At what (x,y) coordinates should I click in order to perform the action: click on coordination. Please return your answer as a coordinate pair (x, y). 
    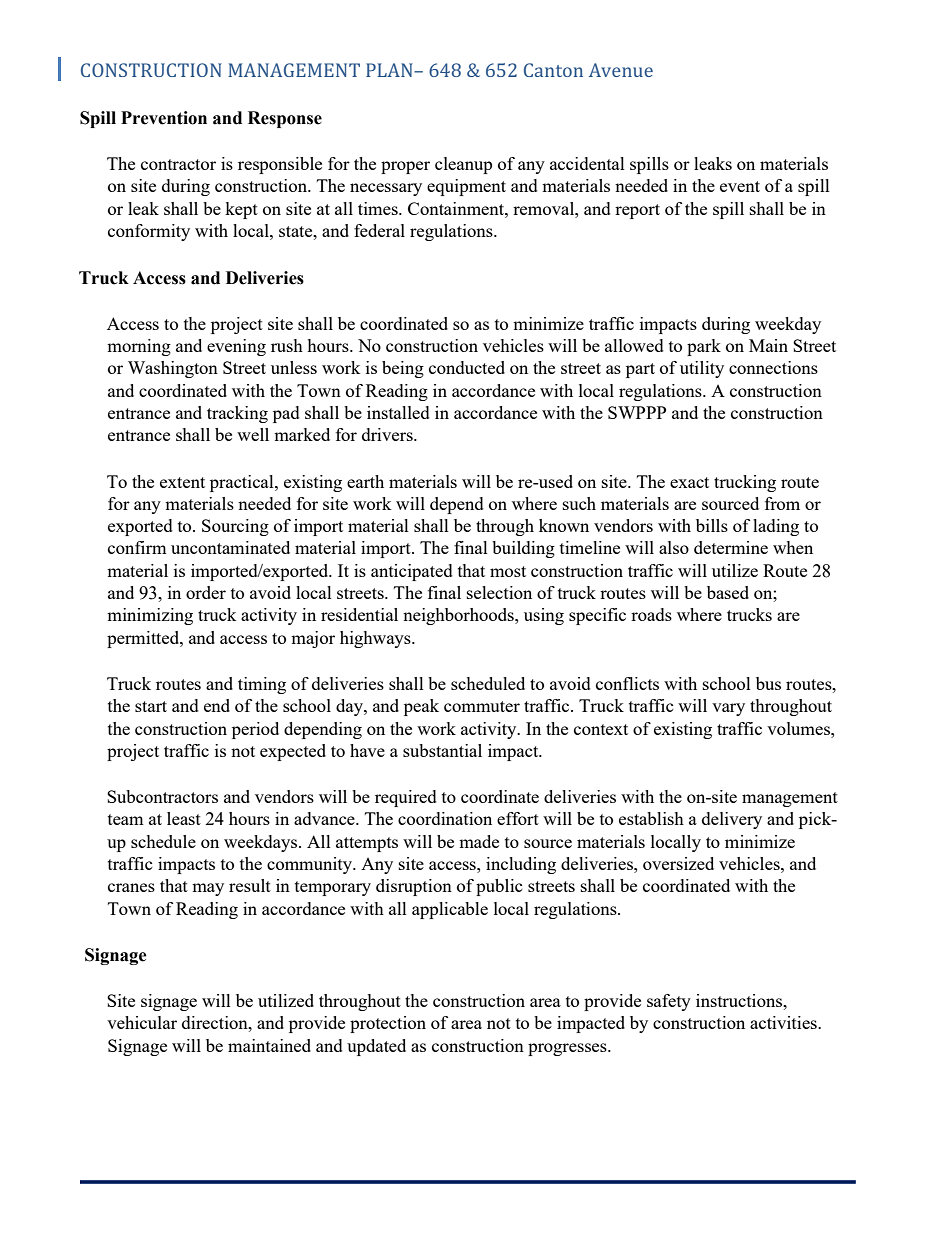
    Looking at the image, I should click on (445, 818).
